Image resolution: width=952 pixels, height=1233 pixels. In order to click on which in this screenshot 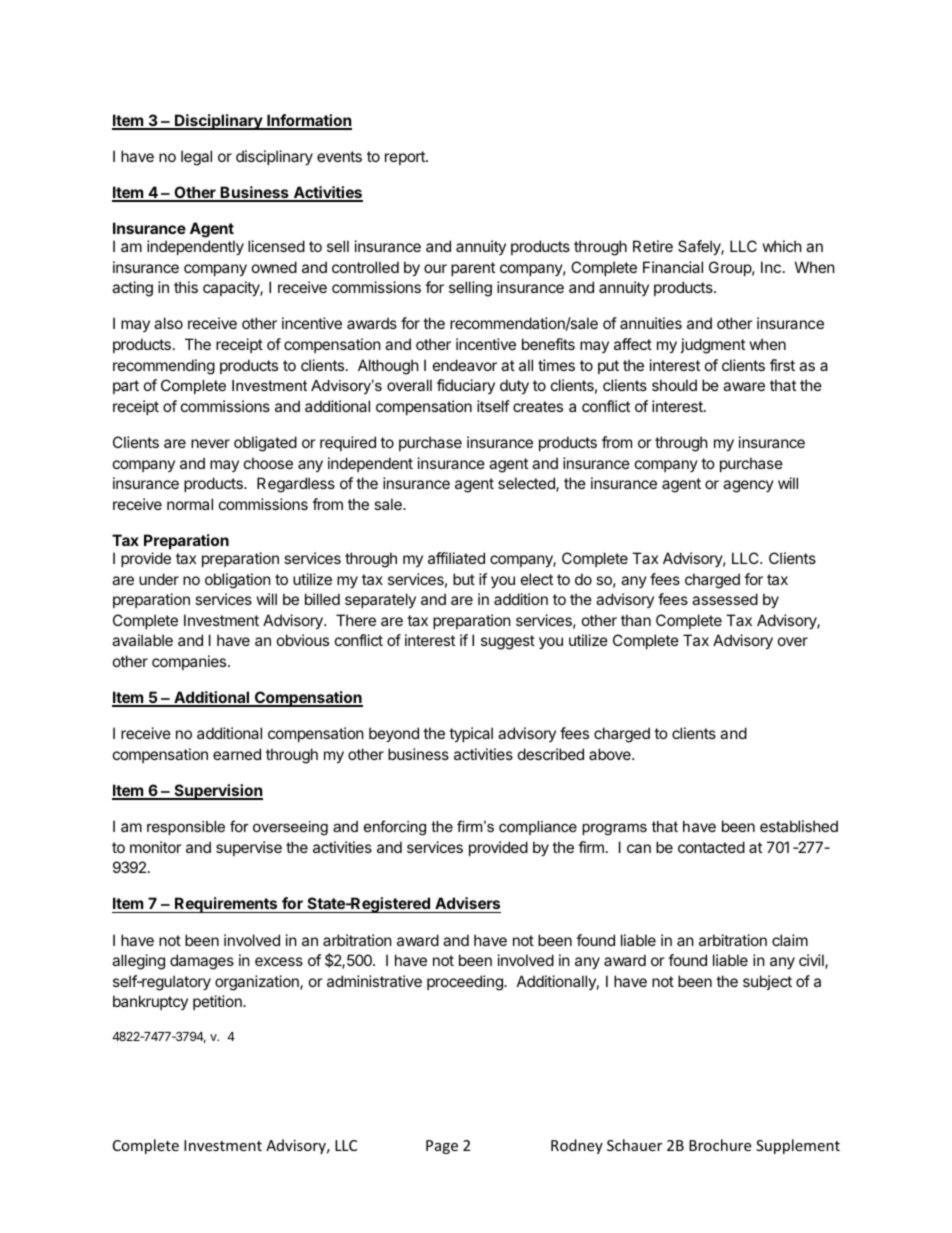, I will do `click(782, 246)`.
